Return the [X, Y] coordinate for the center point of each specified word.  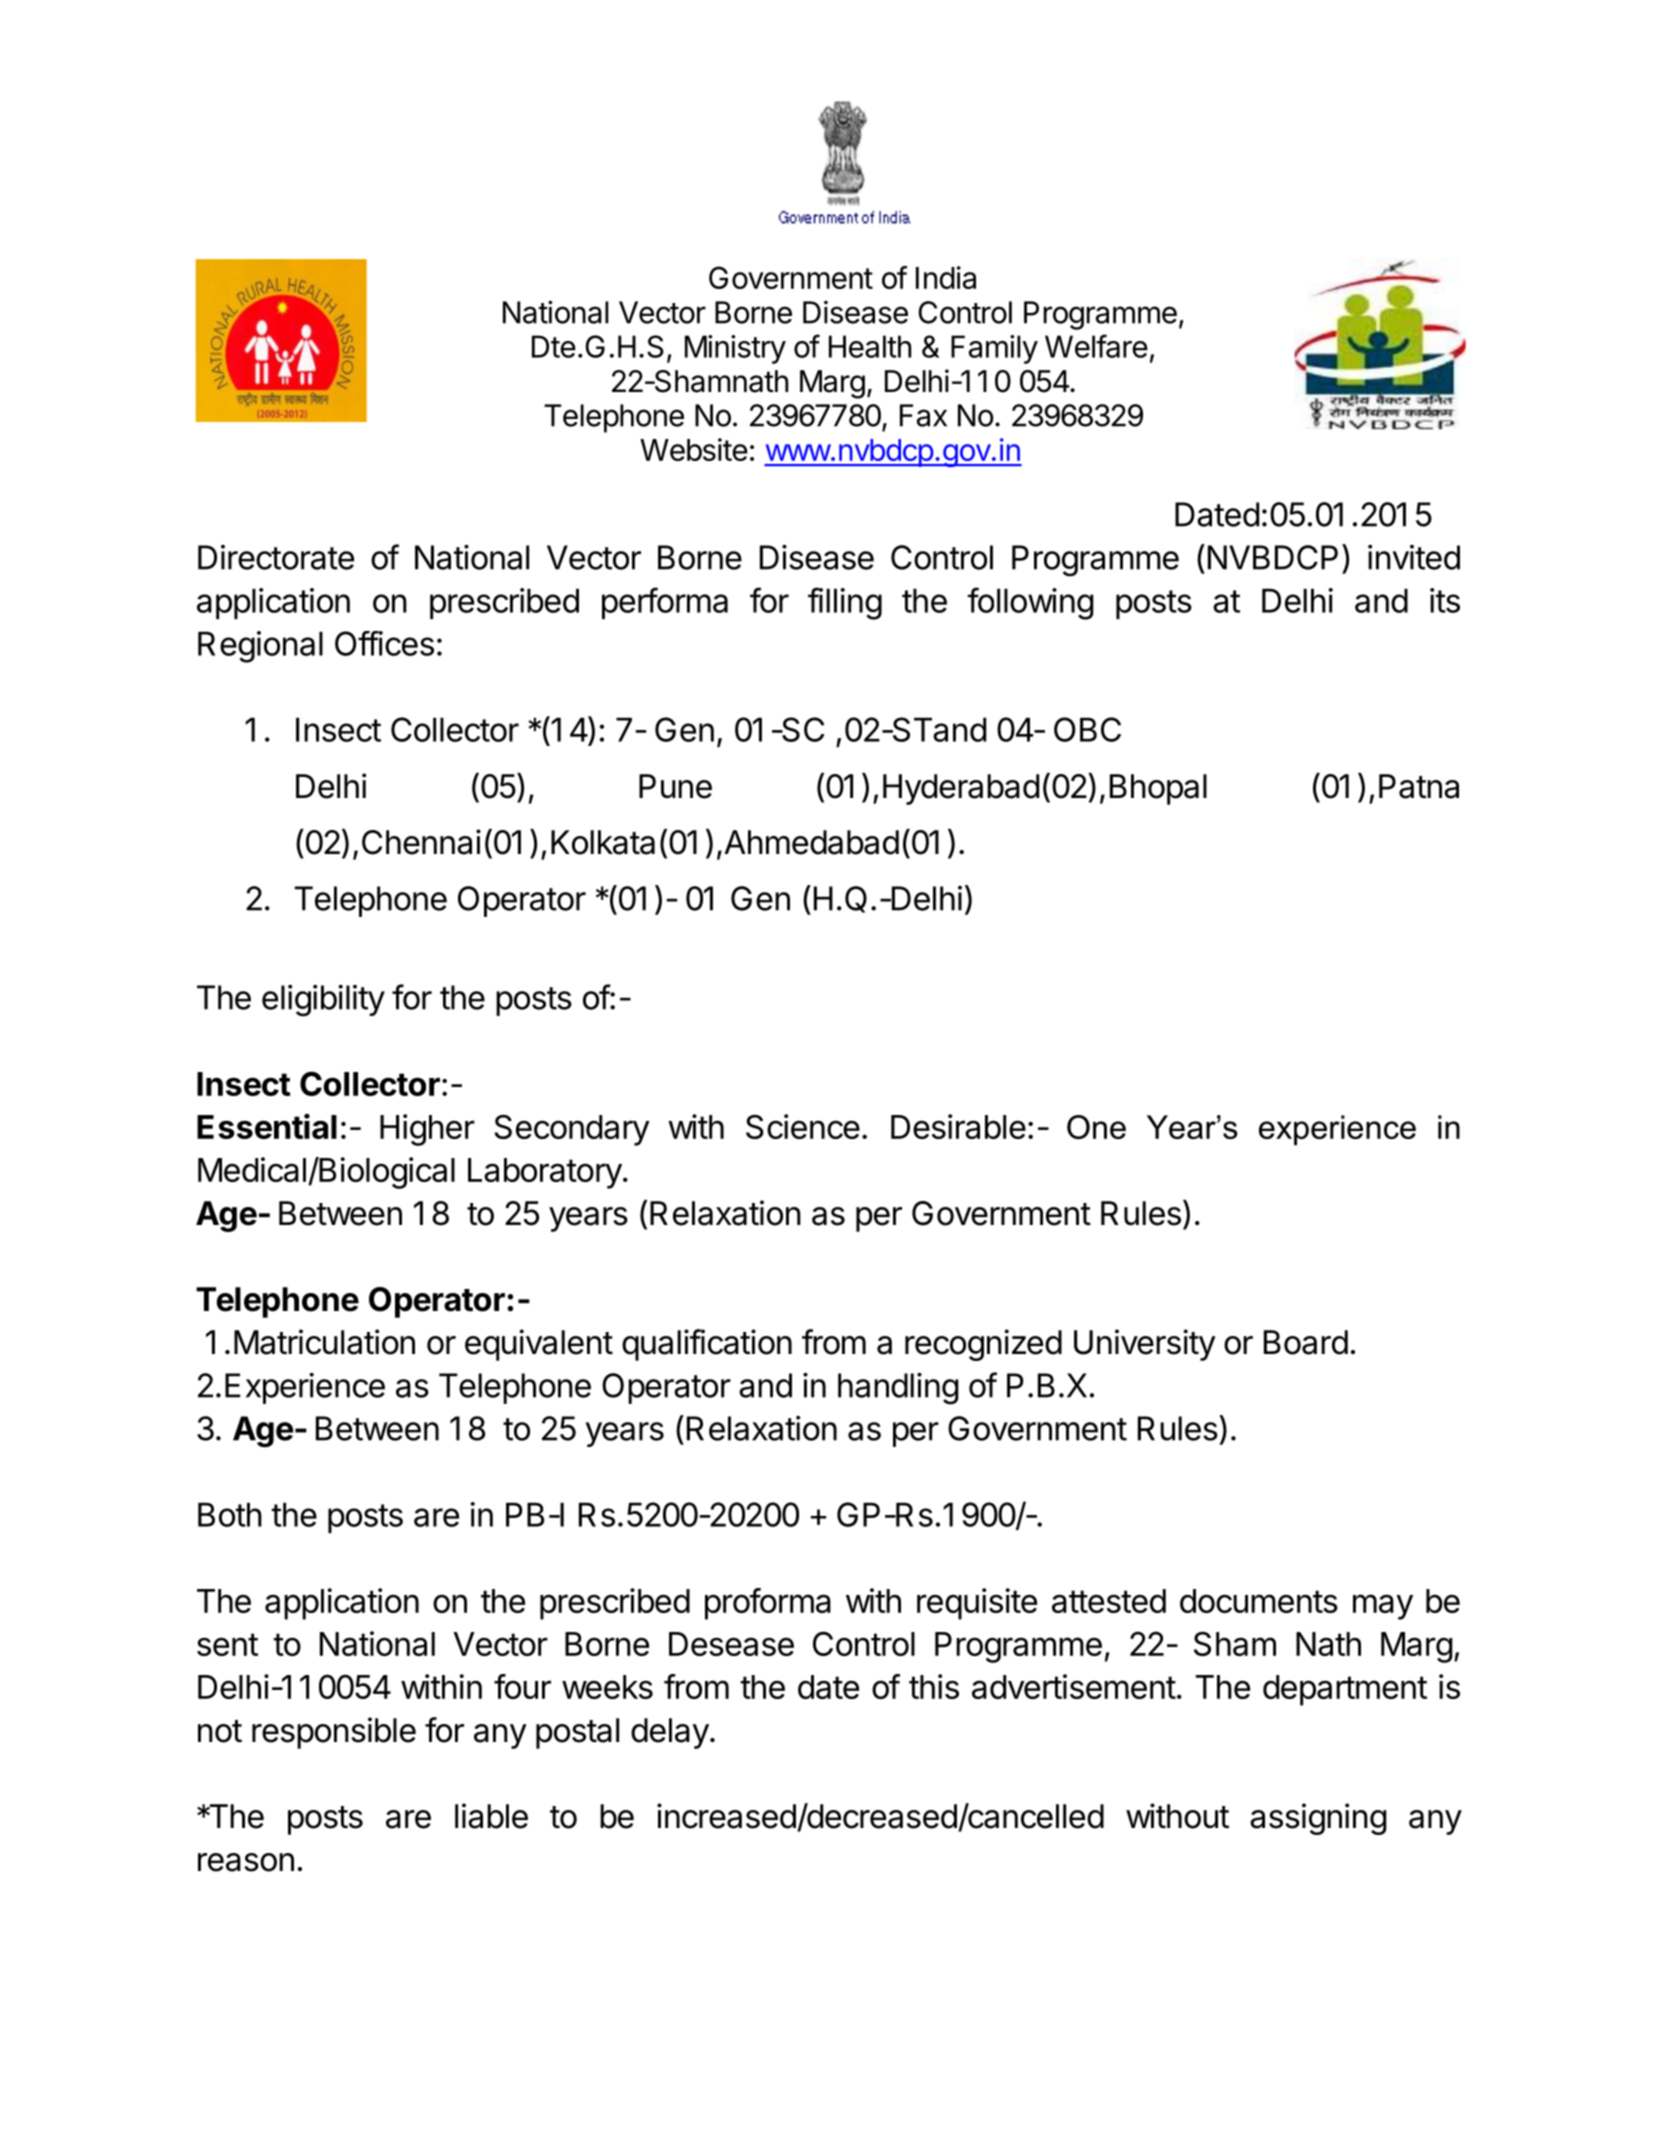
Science [803, 1126]
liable [491, 1816]
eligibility [323, 1001]
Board [1306, 1342]
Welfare [1096, 346]
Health [870, 346]
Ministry [735, 349]
